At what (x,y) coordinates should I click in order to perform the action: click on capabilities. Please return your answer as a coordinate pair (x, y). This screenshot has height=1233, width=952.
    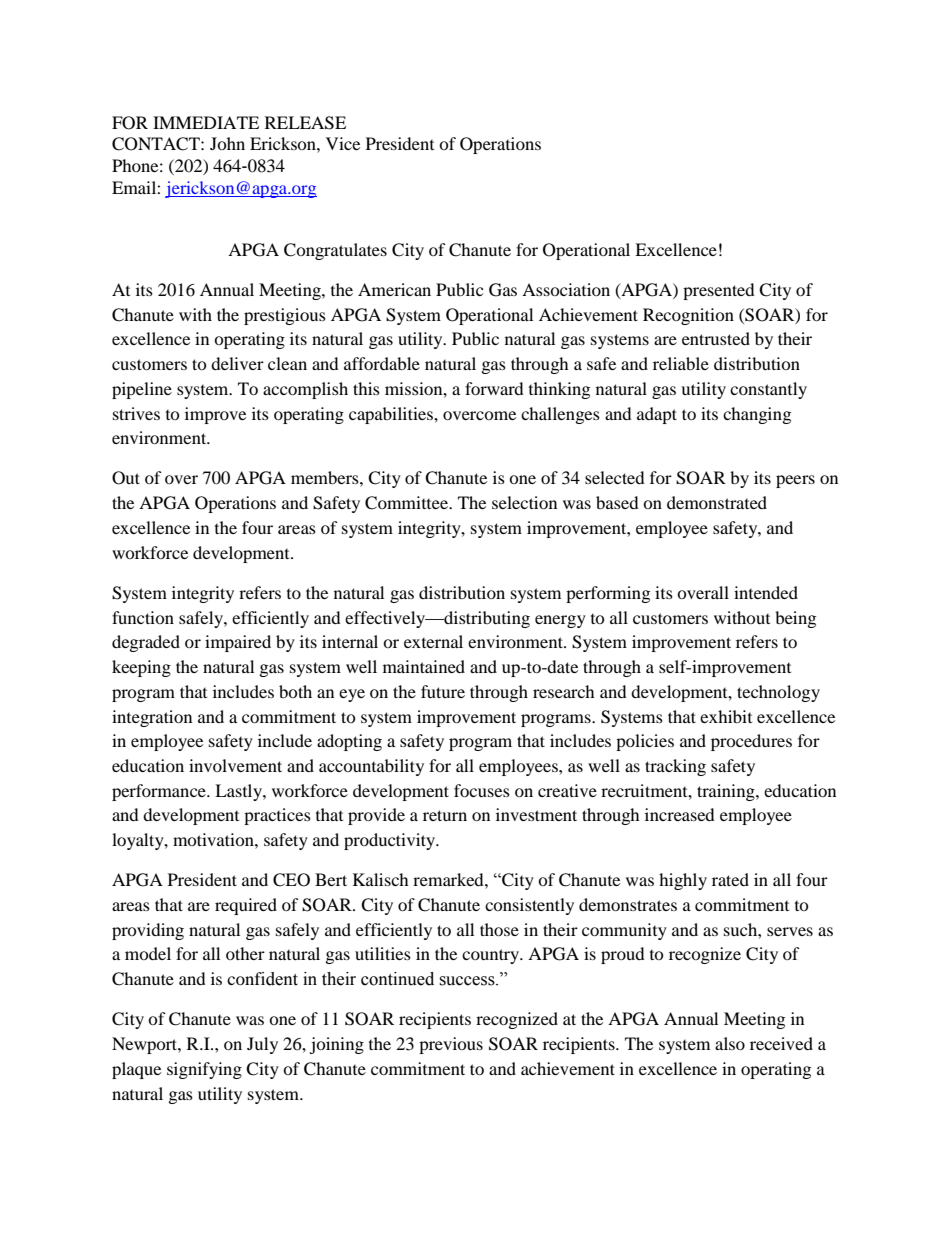
    Looking at the image, I should click on (392, 415).
